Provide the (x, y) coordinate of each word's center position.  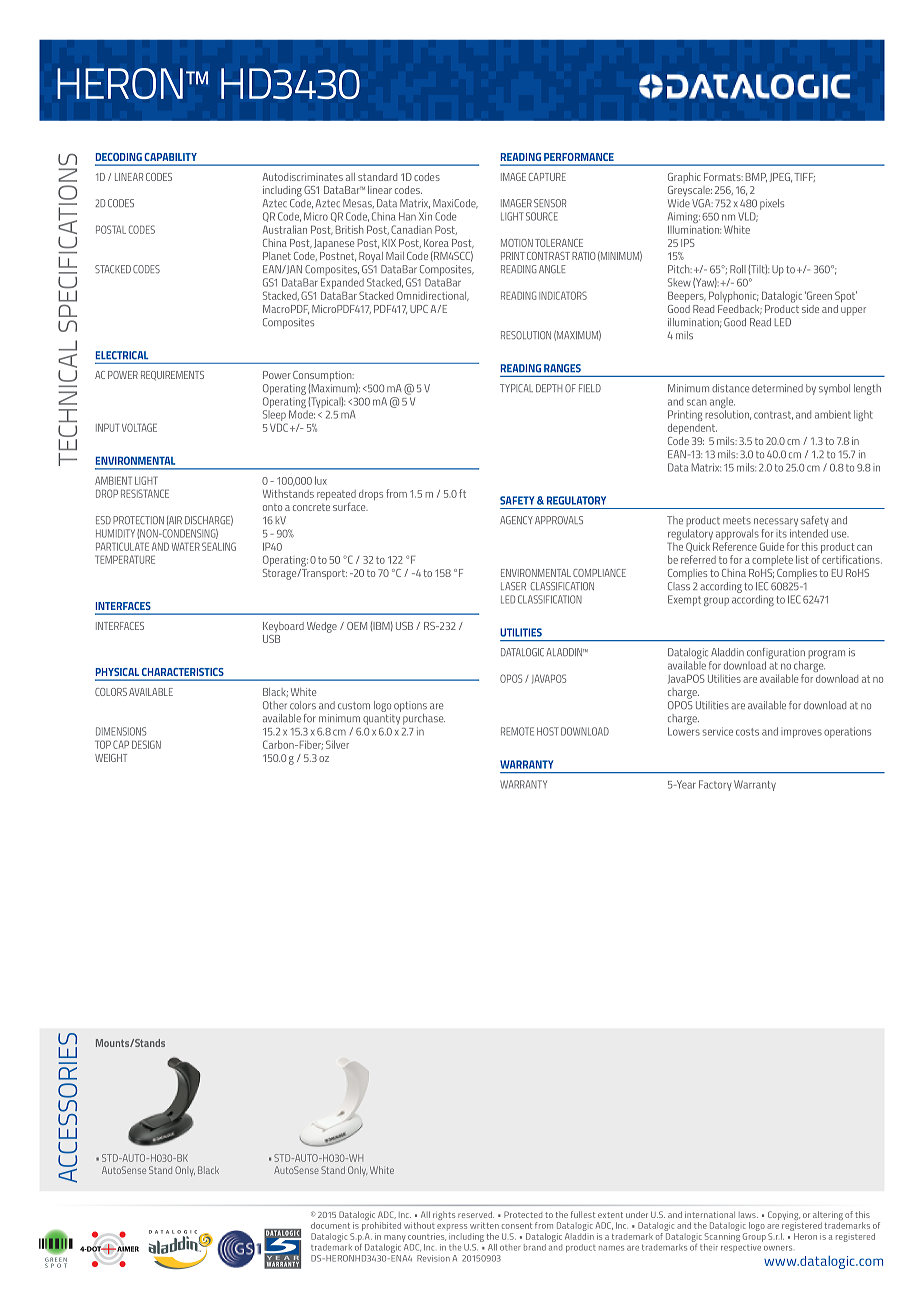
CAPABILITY (171, 157)
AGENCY (516, 520)
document (330, 1225)
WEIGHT (111, 758)
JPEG (780, 177)
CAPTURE (547, 177)
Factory (715, 785)
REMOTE (517, 731)
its (781, 534)
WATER (186, 546)
